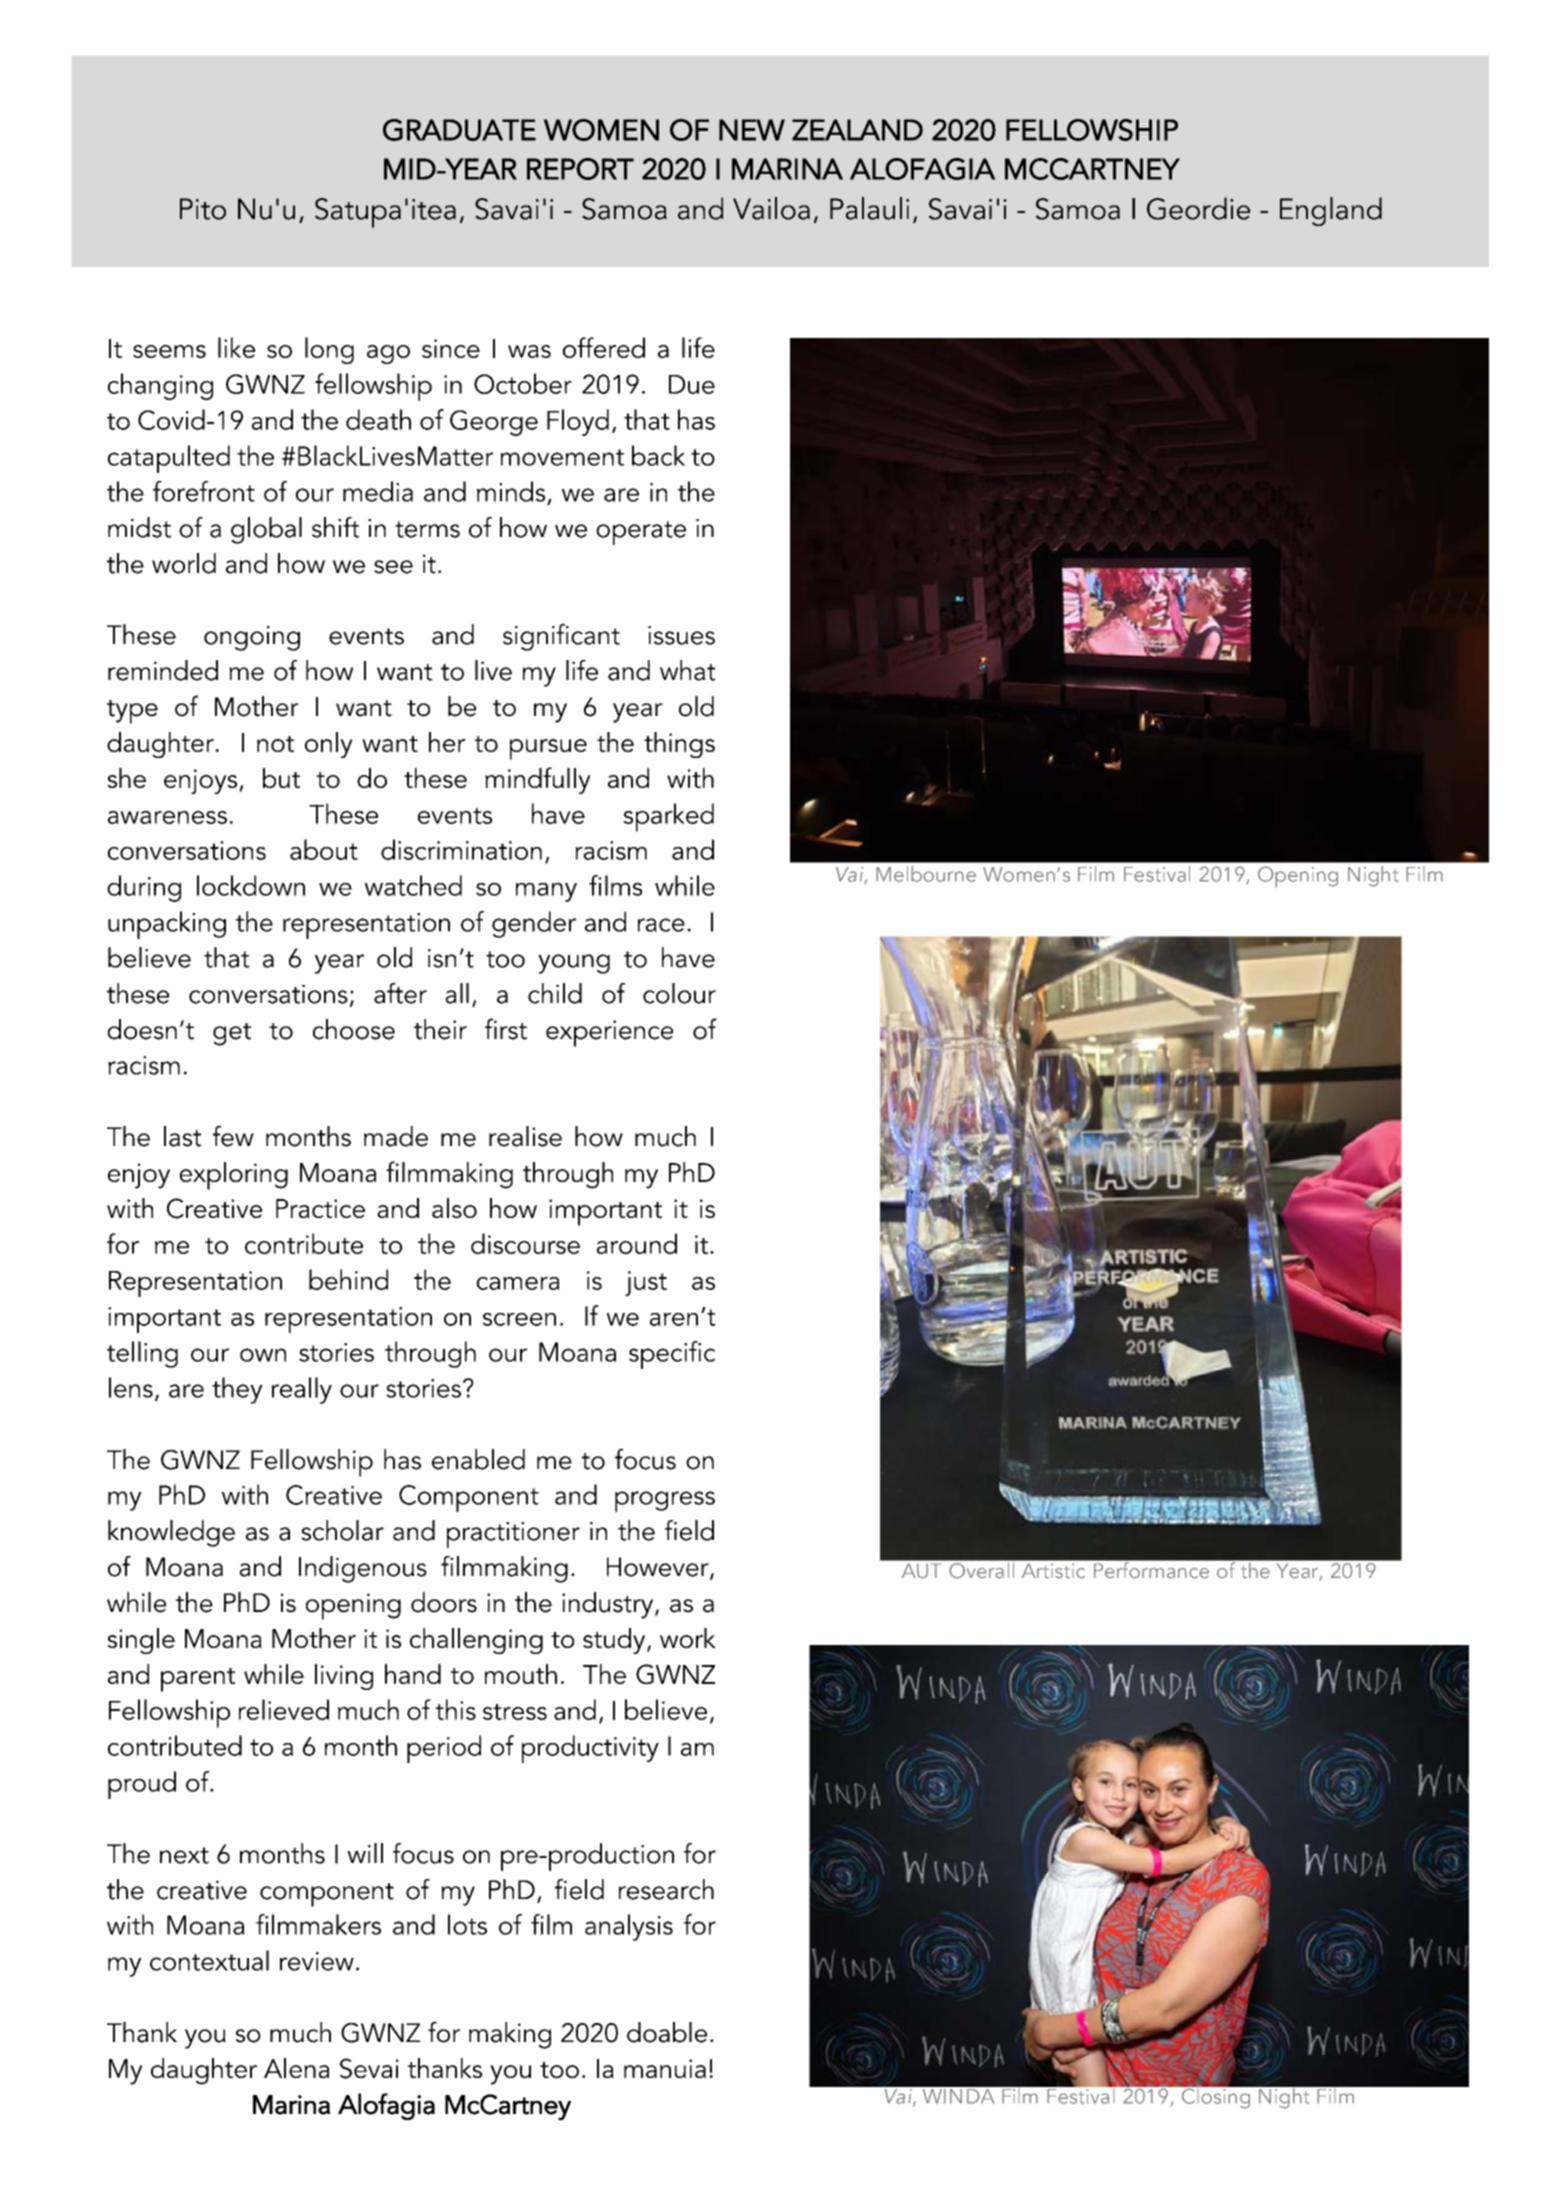 The width and height of the screenshot is (1562, 2209). What do you see at coordinates (1198, 208) in the screenshot?
I see `Geordie` at bounding box center [1198, 208].
